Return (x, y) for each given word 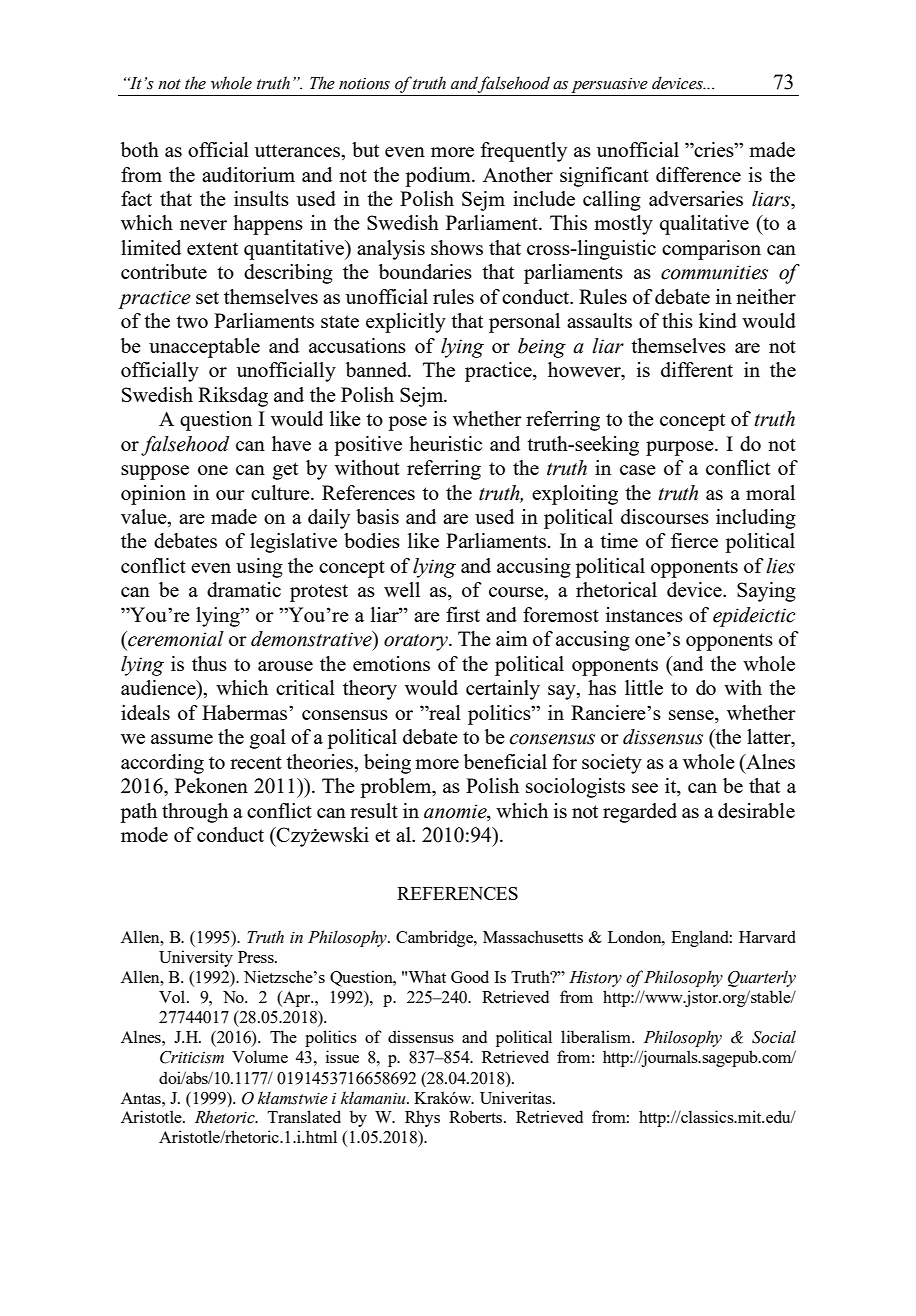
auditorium (248, 174)
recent (256, 762)
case (638, 470)
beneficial (505, 761)
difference (698, 174)
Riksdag (233, 397)
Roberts (477, 1116)
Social (774, 1037)
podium (439, 177)
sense (692, 715)
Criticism (192, 1057)
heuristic (445, 443)
